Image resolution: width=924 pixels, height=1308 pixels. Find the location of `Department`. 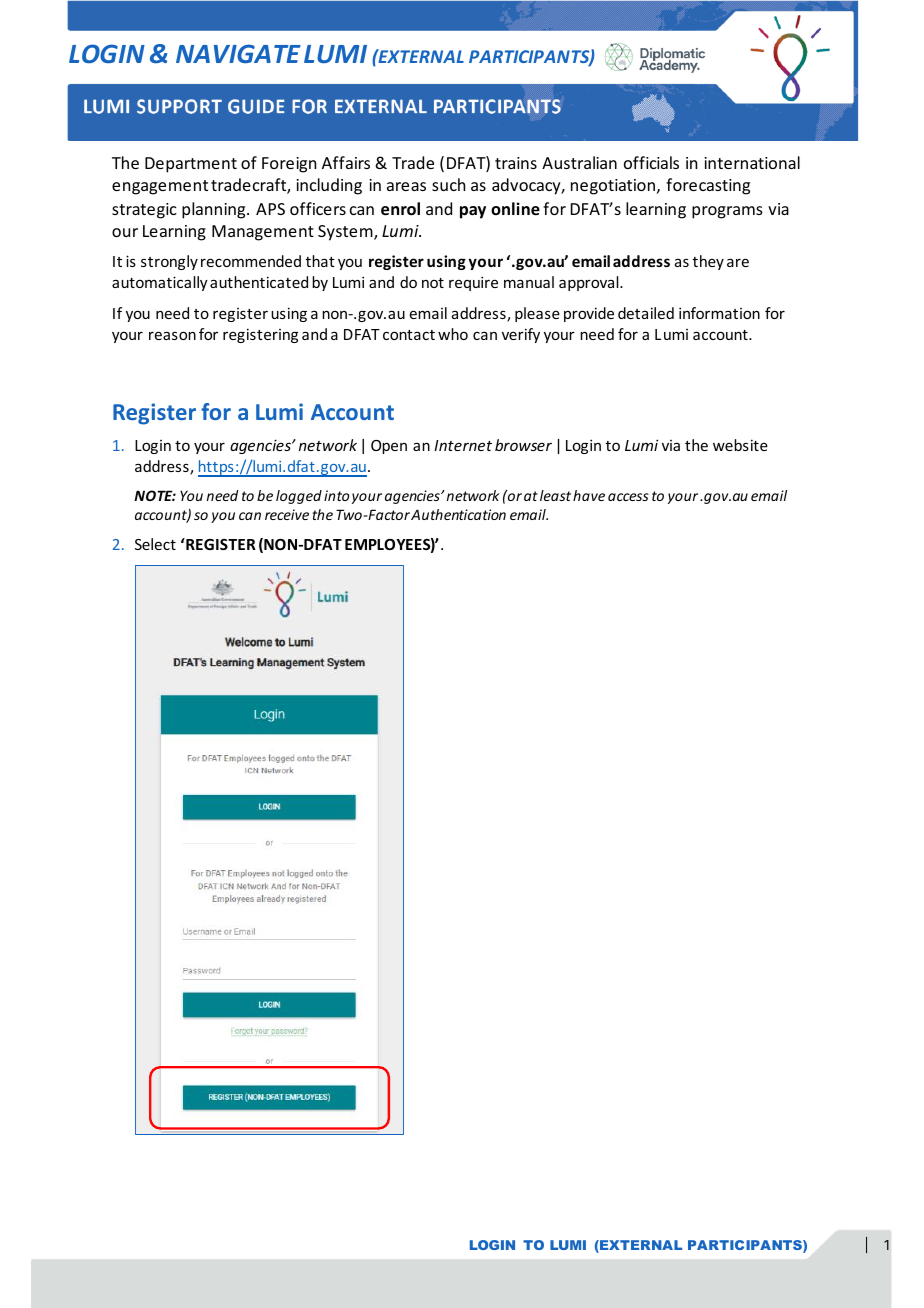

Department is located at coordinates (191, 165).
